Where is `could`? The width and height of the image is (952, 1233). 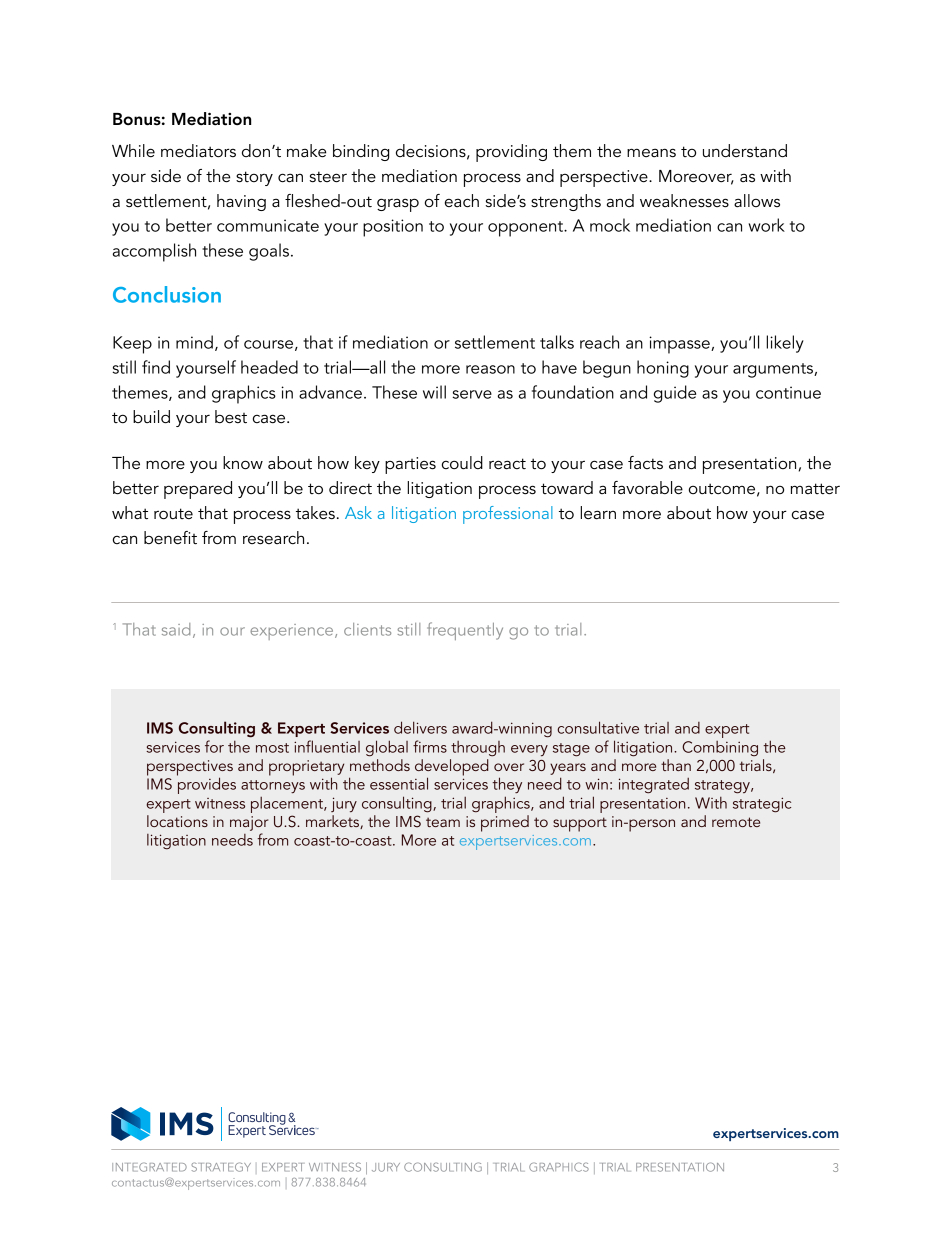 could is located at coordinates (462, 463).
